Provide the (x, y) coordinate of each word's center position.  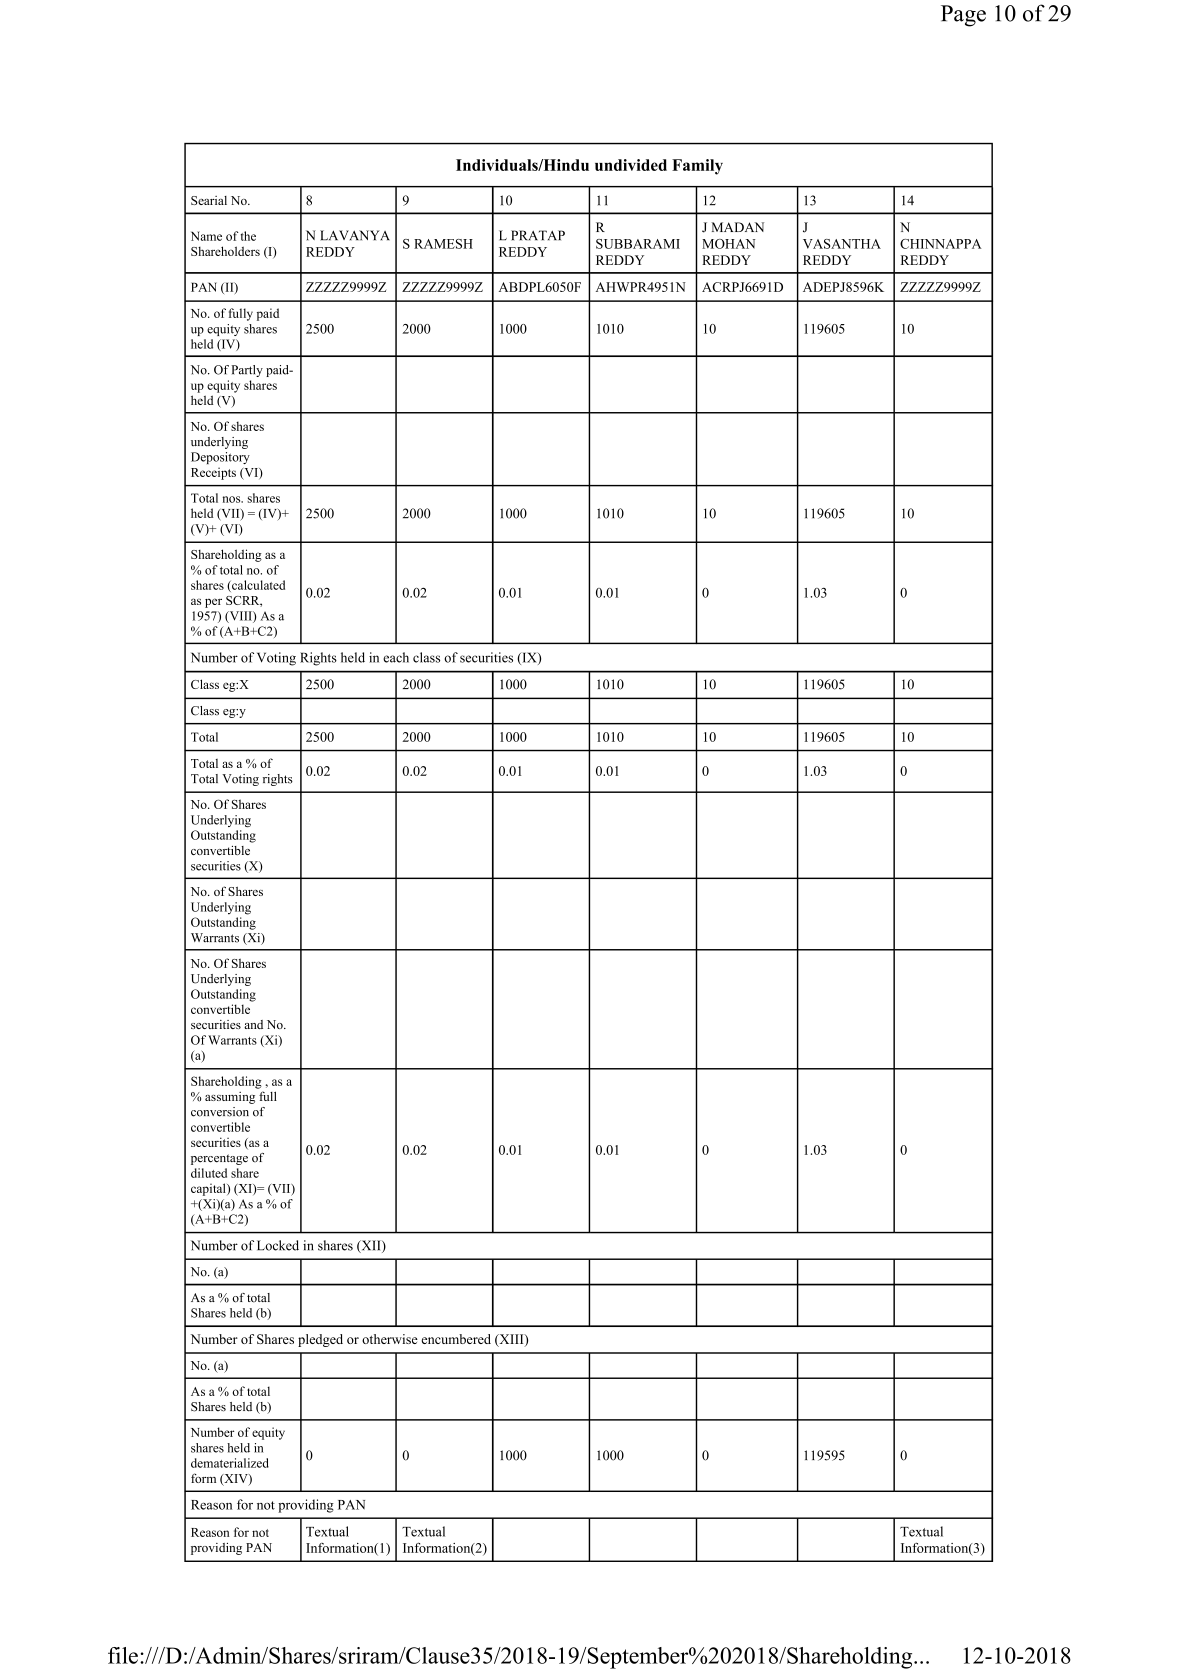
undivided (631, 165)
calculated (257, 586)
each (396, 657)
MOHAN (728, 244)
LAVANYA (355, 235)
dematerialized (230, 1463)
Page (963, 16)
